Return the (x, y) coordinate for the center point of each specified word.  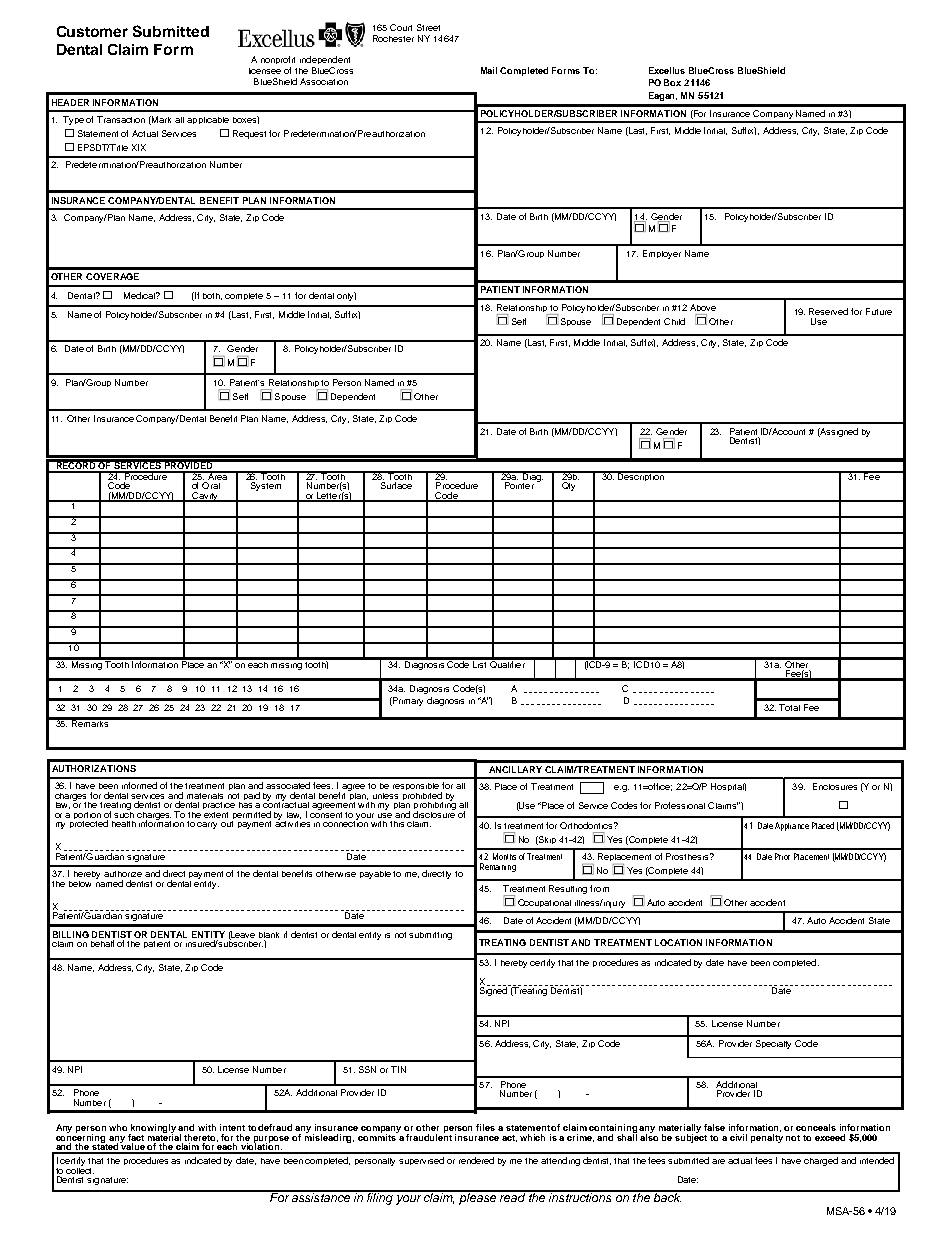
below (80, 884)
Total (789, 707)
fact (136, 1137)
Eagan (663, 96)
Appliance (792, 826)
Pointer (519, 485)
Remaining (498, 867)
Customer (92, 31)
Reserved (828, 311)
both (212, 296)
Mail (489, 70)
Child (674, 321)
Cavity (205, 497)
